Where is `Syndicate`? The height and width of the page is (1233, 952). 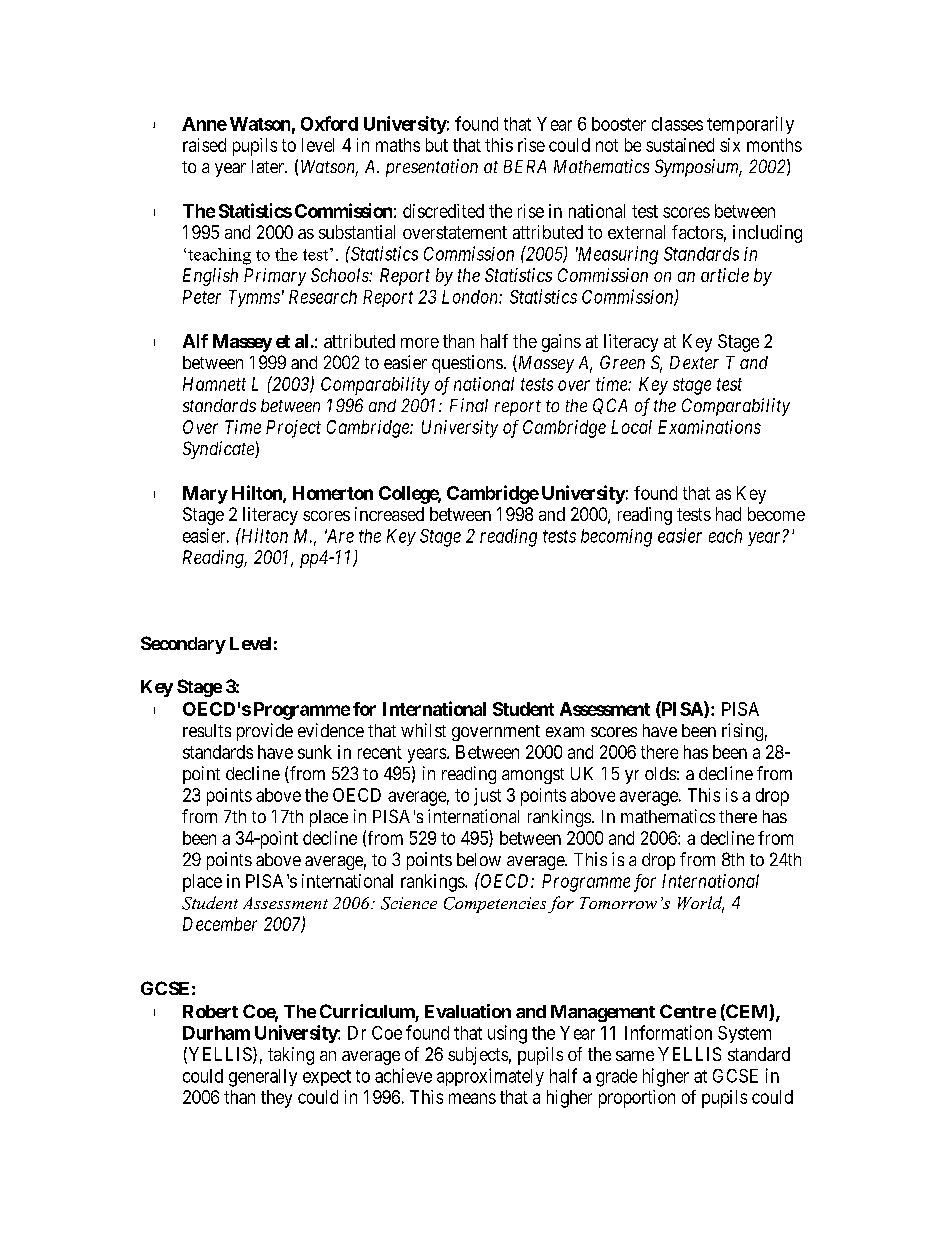
Syndicate is located at coordinates (219, 450).
